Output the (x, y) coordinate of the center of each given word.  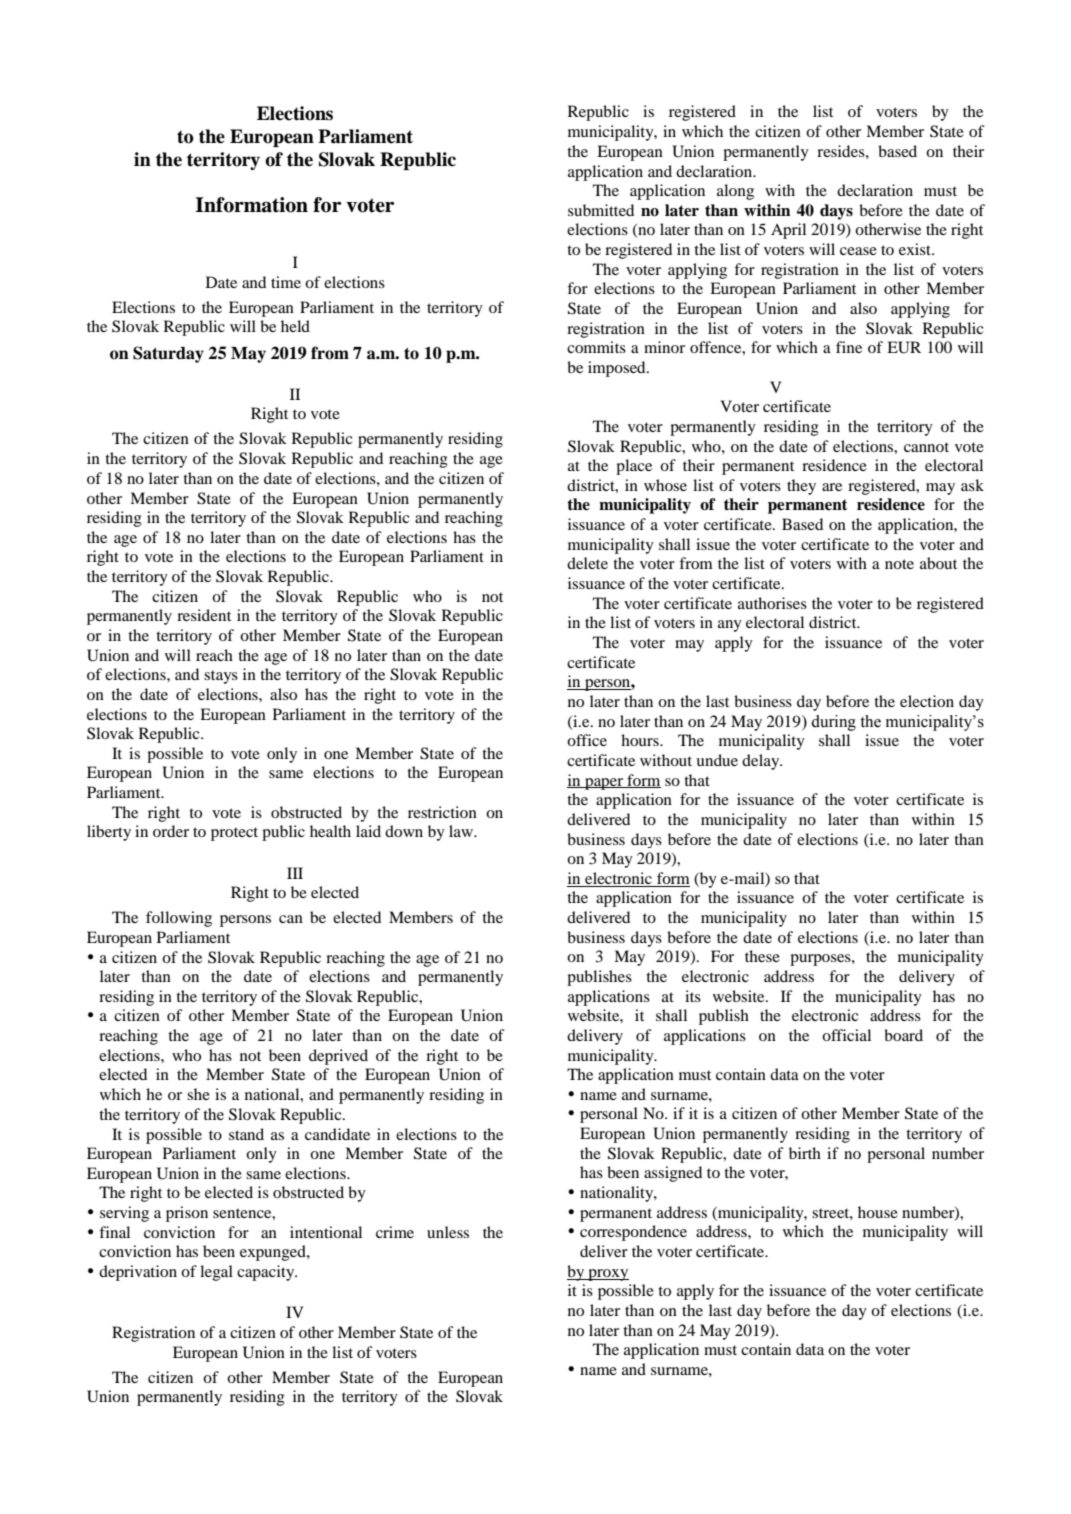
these (762, 956)
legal (216, 1273)
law (462, 831)
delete (587, 563)
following (179, 919)
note (899, 564)
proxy (607, 1275)
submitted (601, 210)
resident (204, 615)
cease (858, 251)
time (286, 282)
